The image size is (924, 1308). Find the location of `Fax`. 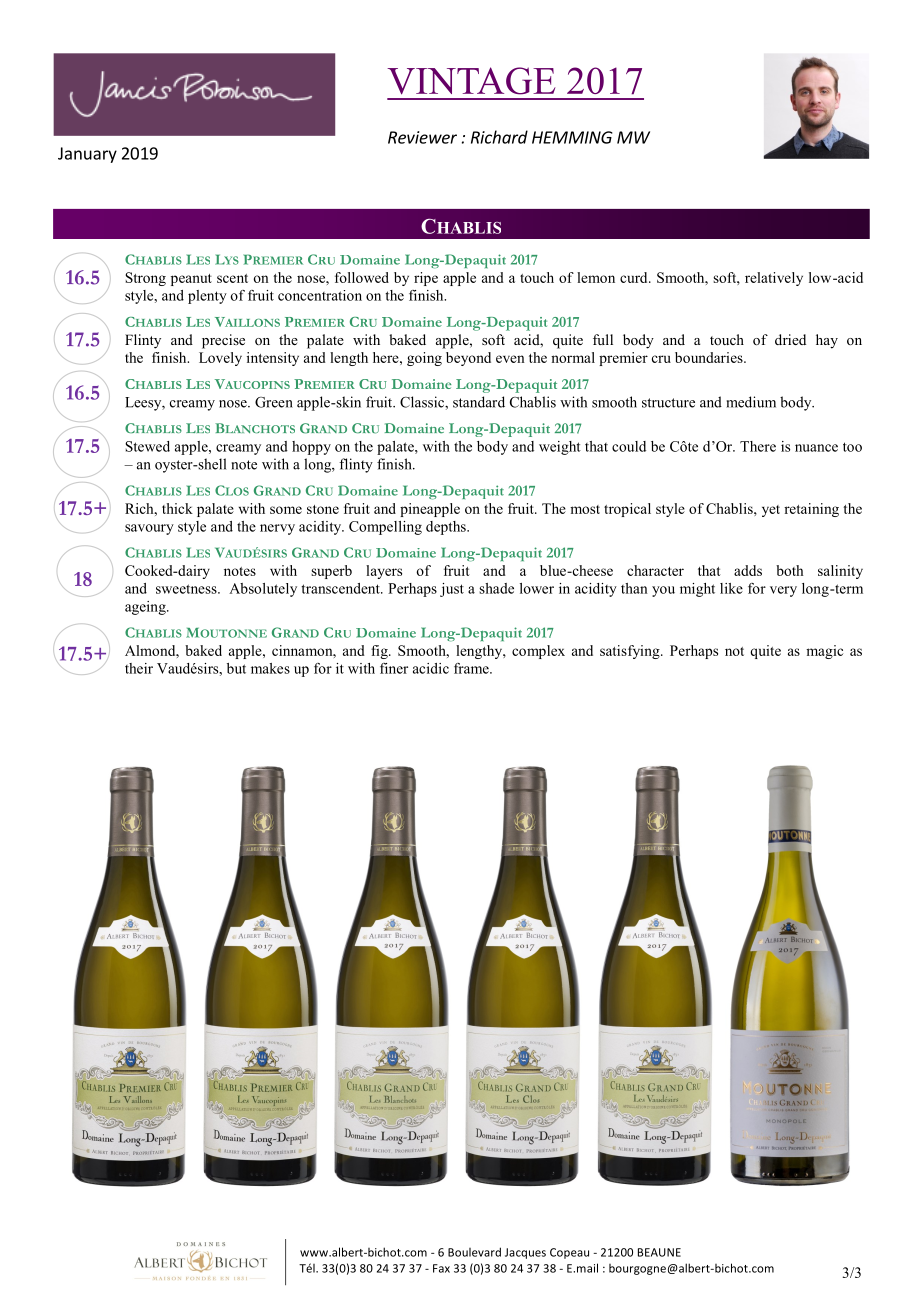

Fax is located at coordinates (441, 1268).
